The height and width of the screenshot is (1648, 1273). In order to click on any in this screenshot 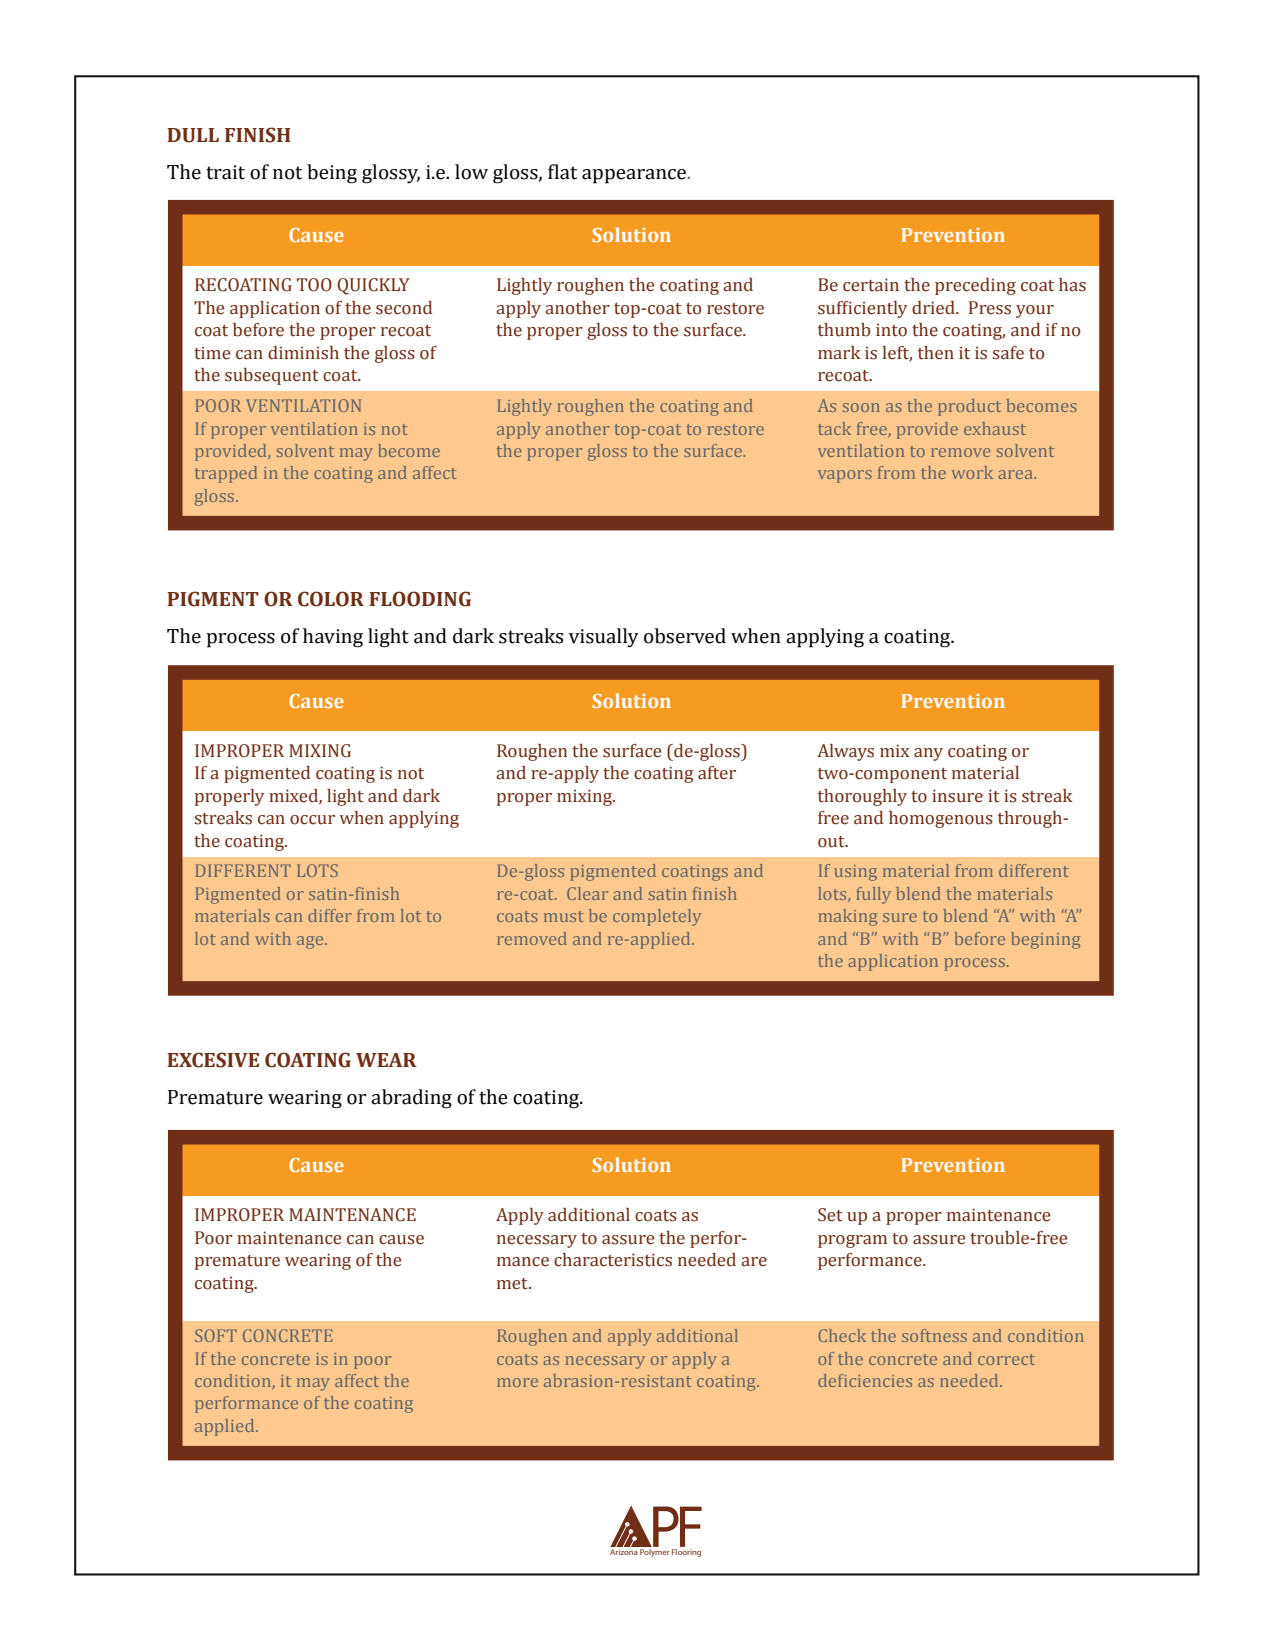, I will do `click(928, 754)`.
